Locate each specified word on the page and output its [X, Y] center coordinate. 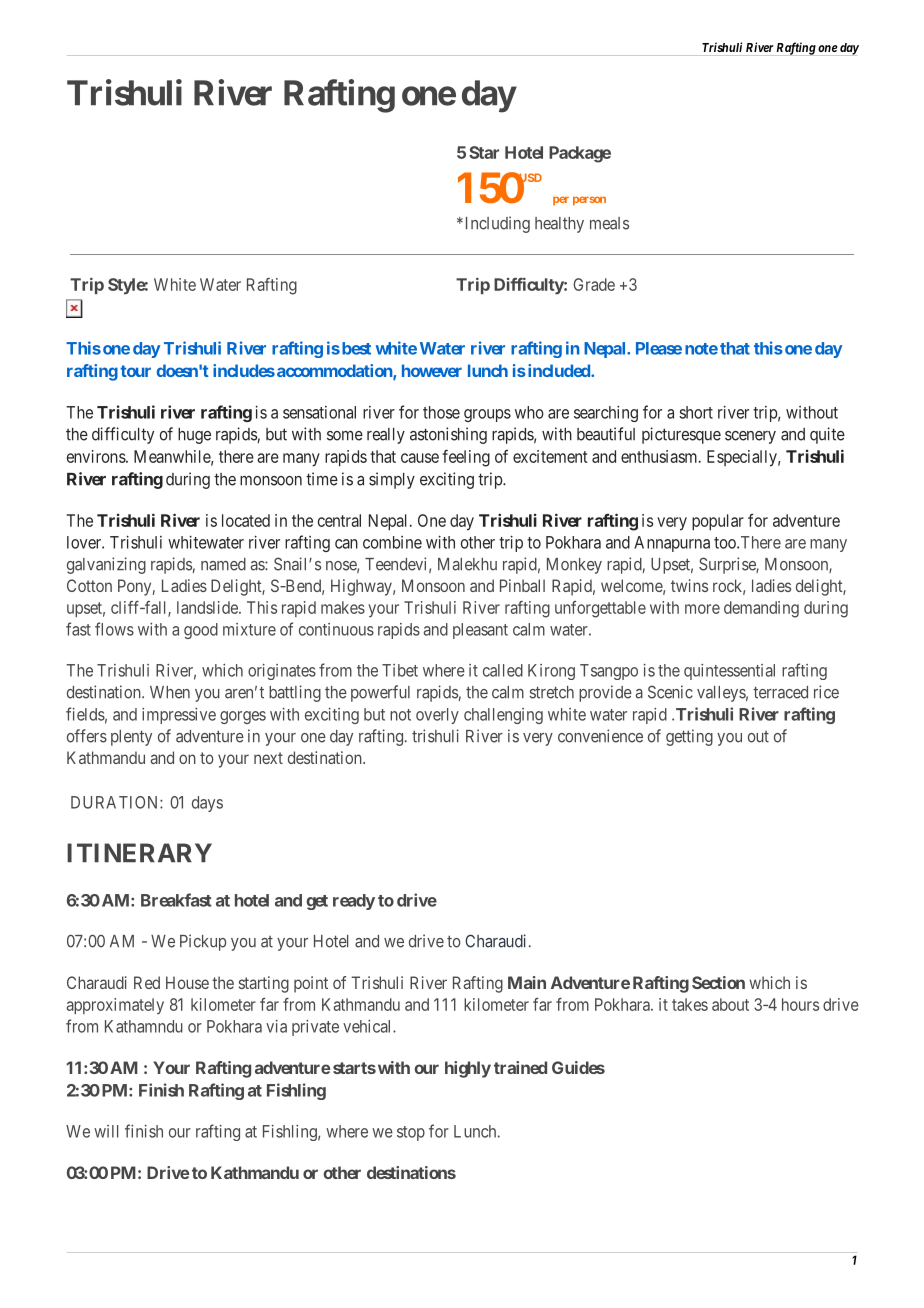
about [730, 1004]
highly [468, 1069]
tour [135, 371]
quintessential [729, 672]
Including [496, 224]
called [503, 670]
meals [609, 223]
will [106, 1131]
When [170, 692]
